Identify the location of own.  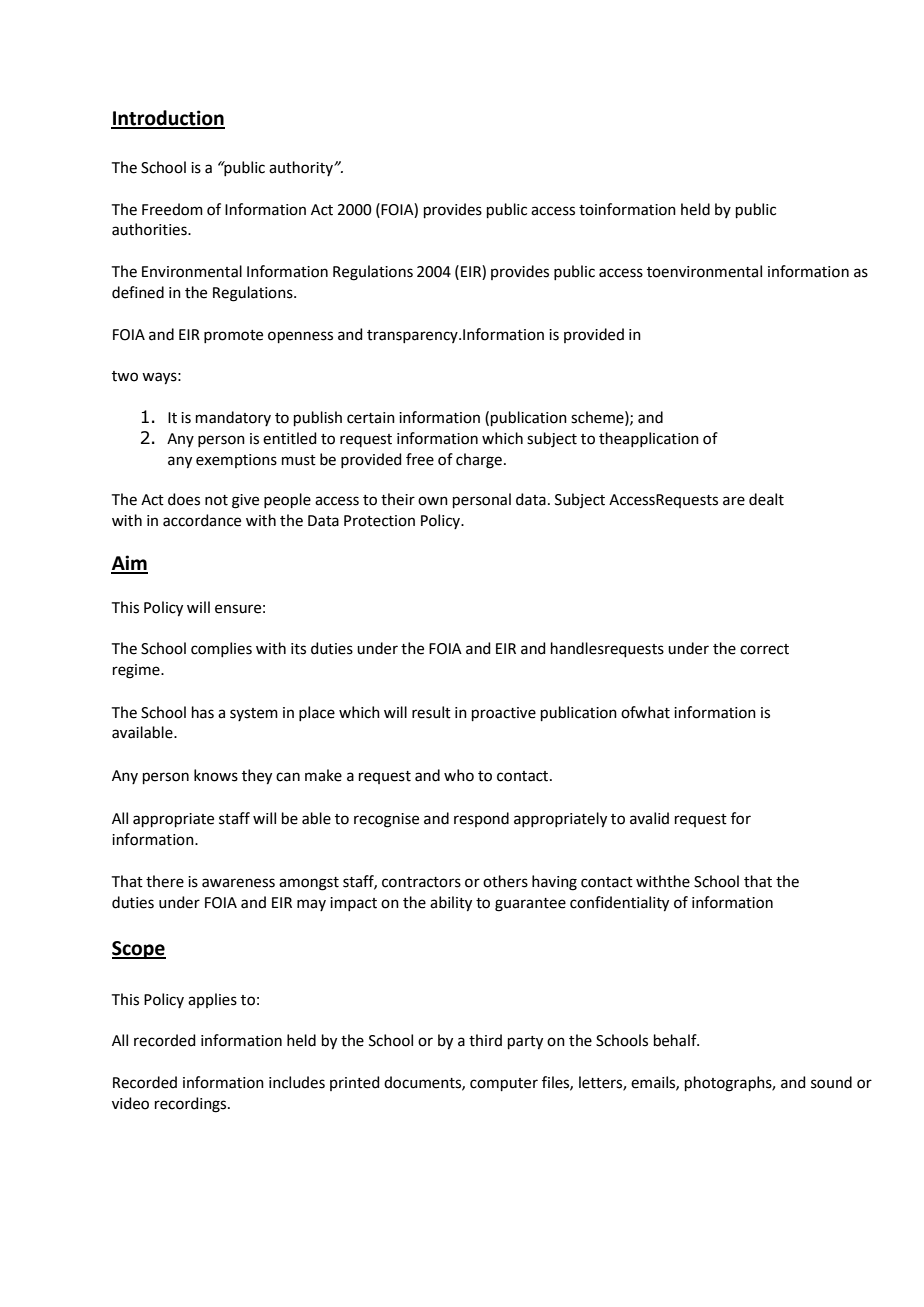
(433, 501).
